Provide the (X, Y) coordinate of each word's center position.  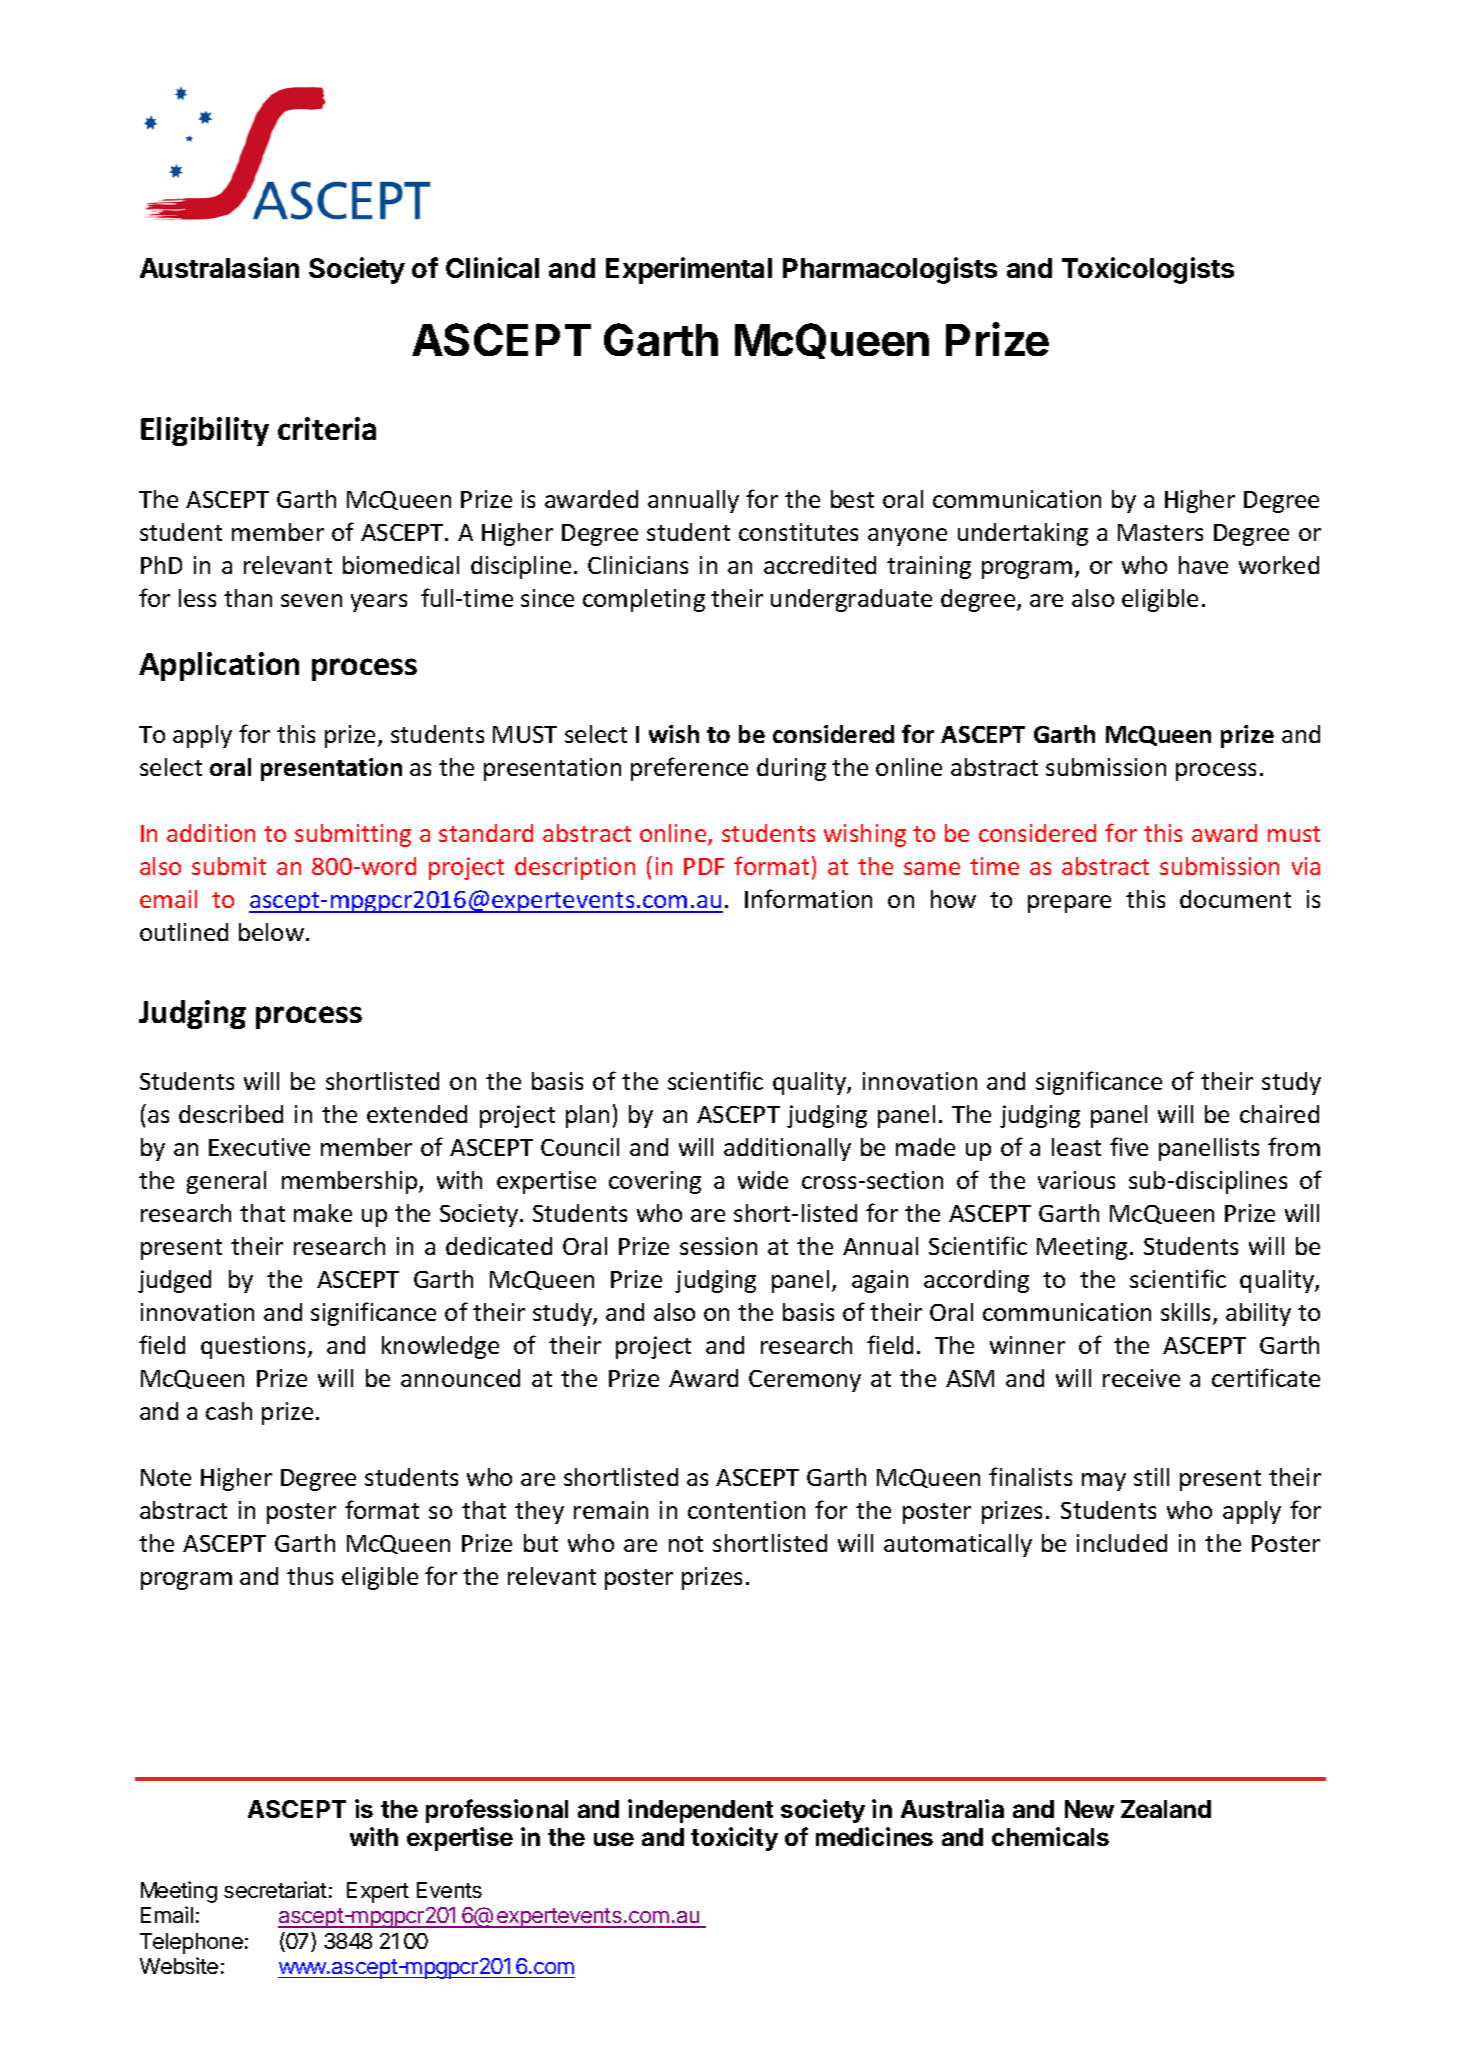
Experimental (689, 270)
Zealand (1166, 1809)
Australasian (219, 267)
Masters (1160, 532)
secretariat (275, 1889)
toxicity (734, 1839)
